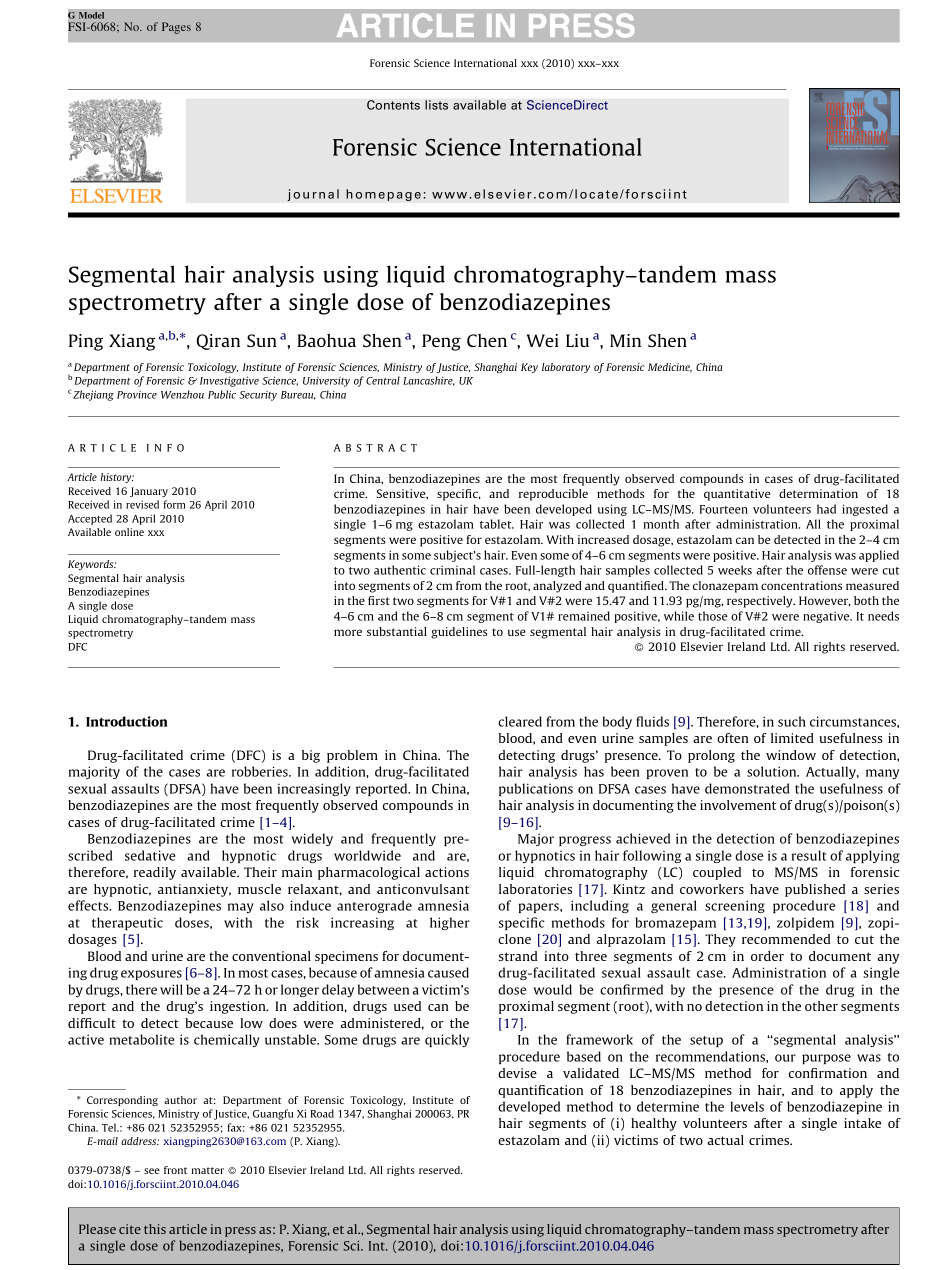 The width and height of the document is (952, 1270). What do you see at coordinates (517, 1073) in the document?
I see `devise` at bounding box center [517, 1073].
